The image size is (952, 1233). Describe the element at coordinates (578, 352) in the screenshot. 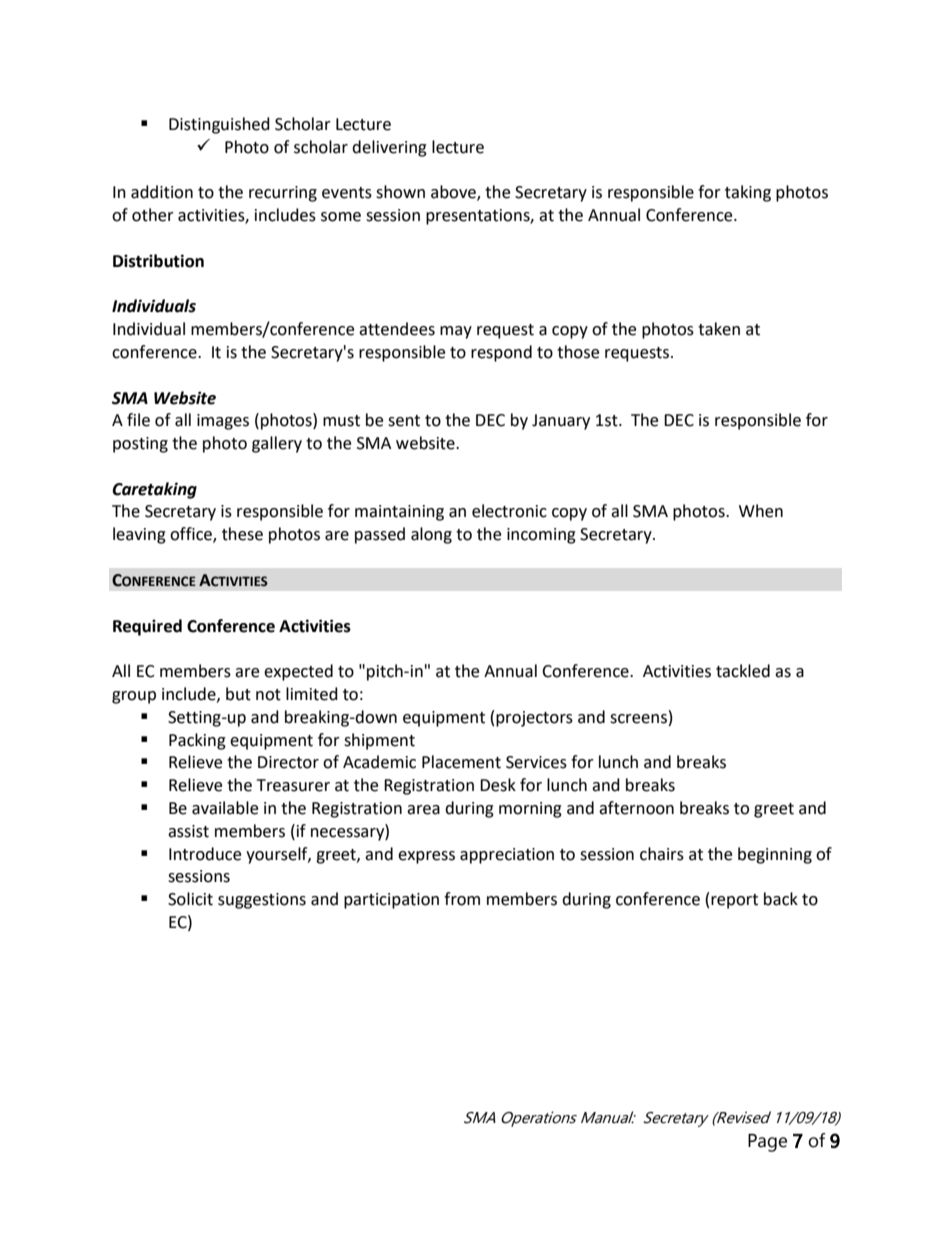

I see `those` at that location.
